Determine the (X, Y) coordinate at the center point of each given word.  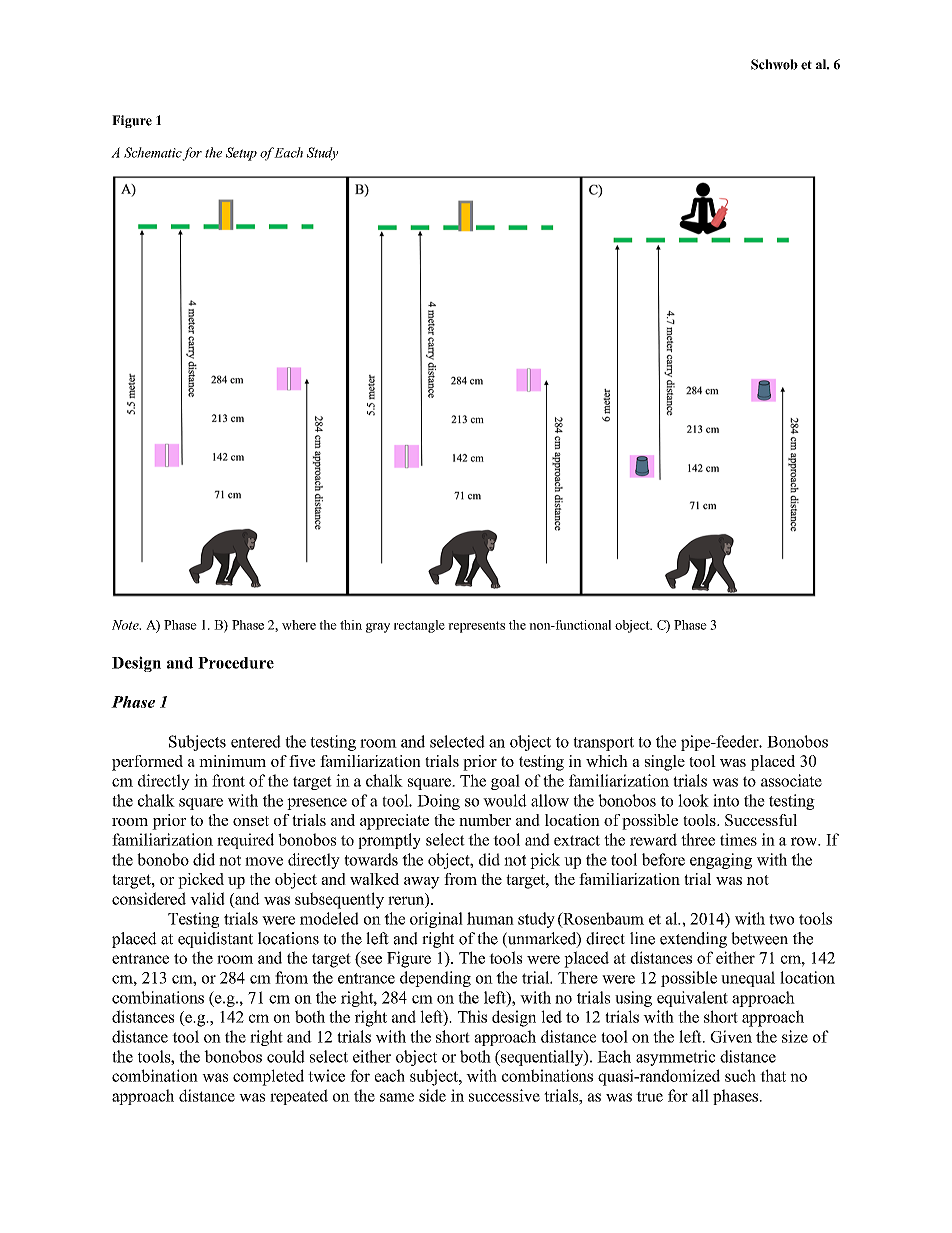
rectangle (419, 626)
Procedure (236, 663)
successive (504, 1095)
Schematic (153, 153)
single (665, 763)
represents (476, 627)
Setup (241, 154)
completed (268, 1077)
